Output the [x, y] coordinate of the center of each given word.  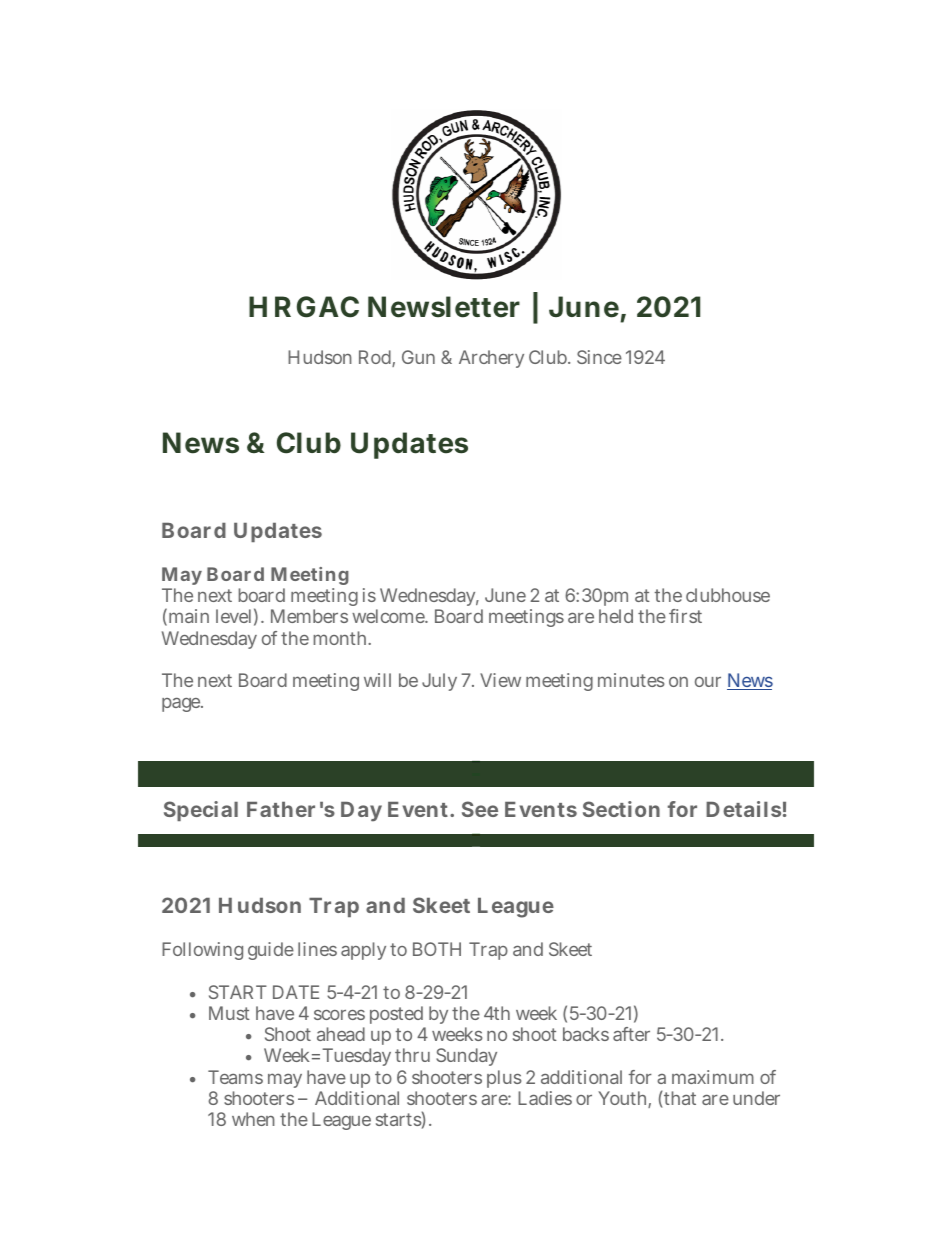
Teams [235, 1077]
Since [599, 357]
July [439, 682]
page [182, 705]
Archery [491, 359]
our [708, 681]
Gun [418, 357]
